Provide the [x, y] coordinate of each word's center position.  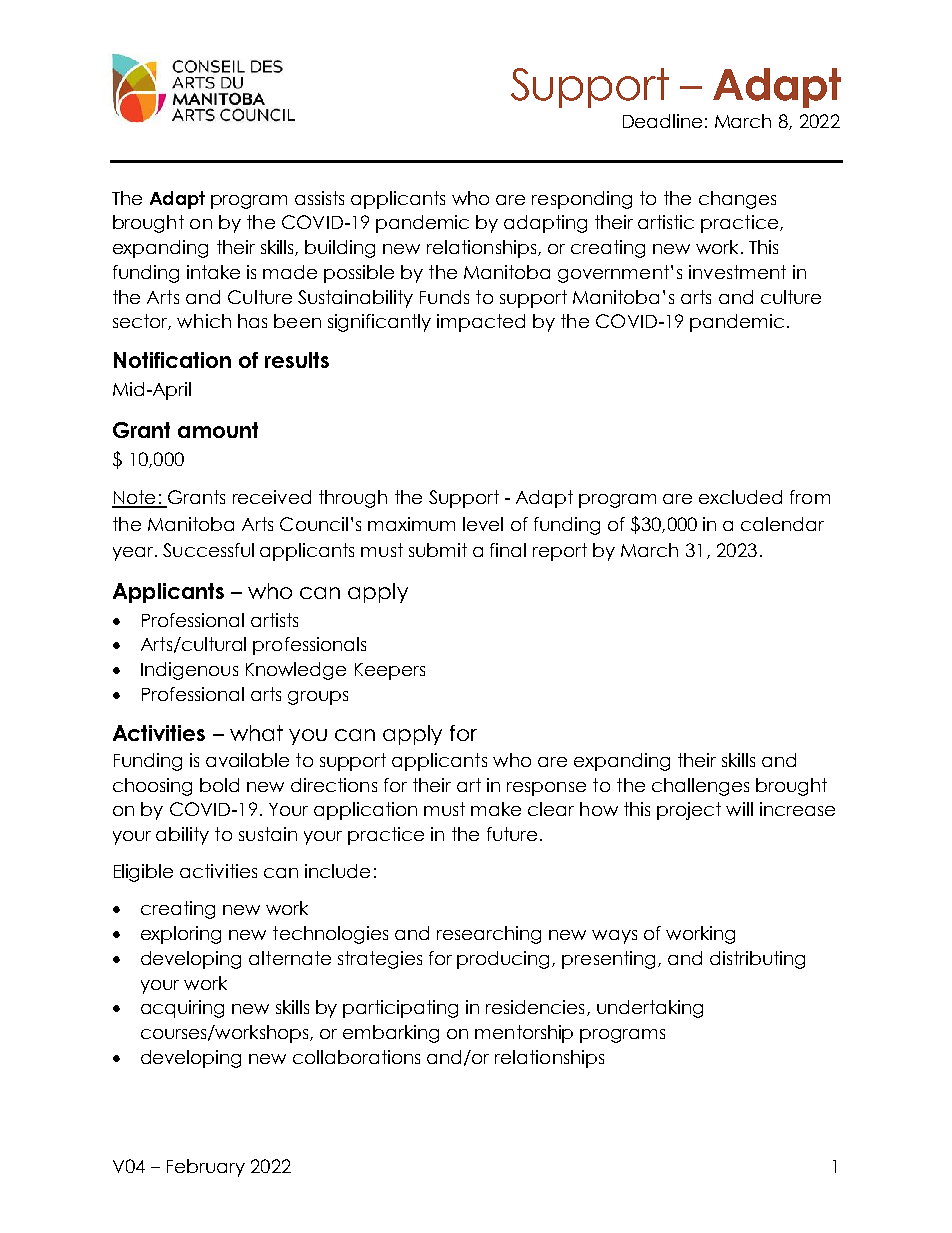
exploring [181, 935]
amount [218, 430]
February [206, 1168]
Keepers [390, 671]
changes [737, 200]
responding [582, 200]
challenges [700, 787]
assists [319, 198]
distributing [757, 960]
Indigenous [189, 671]
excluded [740, 497]
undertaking [650, 1009]
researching [489, 935]
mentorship [524, 1034]
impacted [481, 323]
